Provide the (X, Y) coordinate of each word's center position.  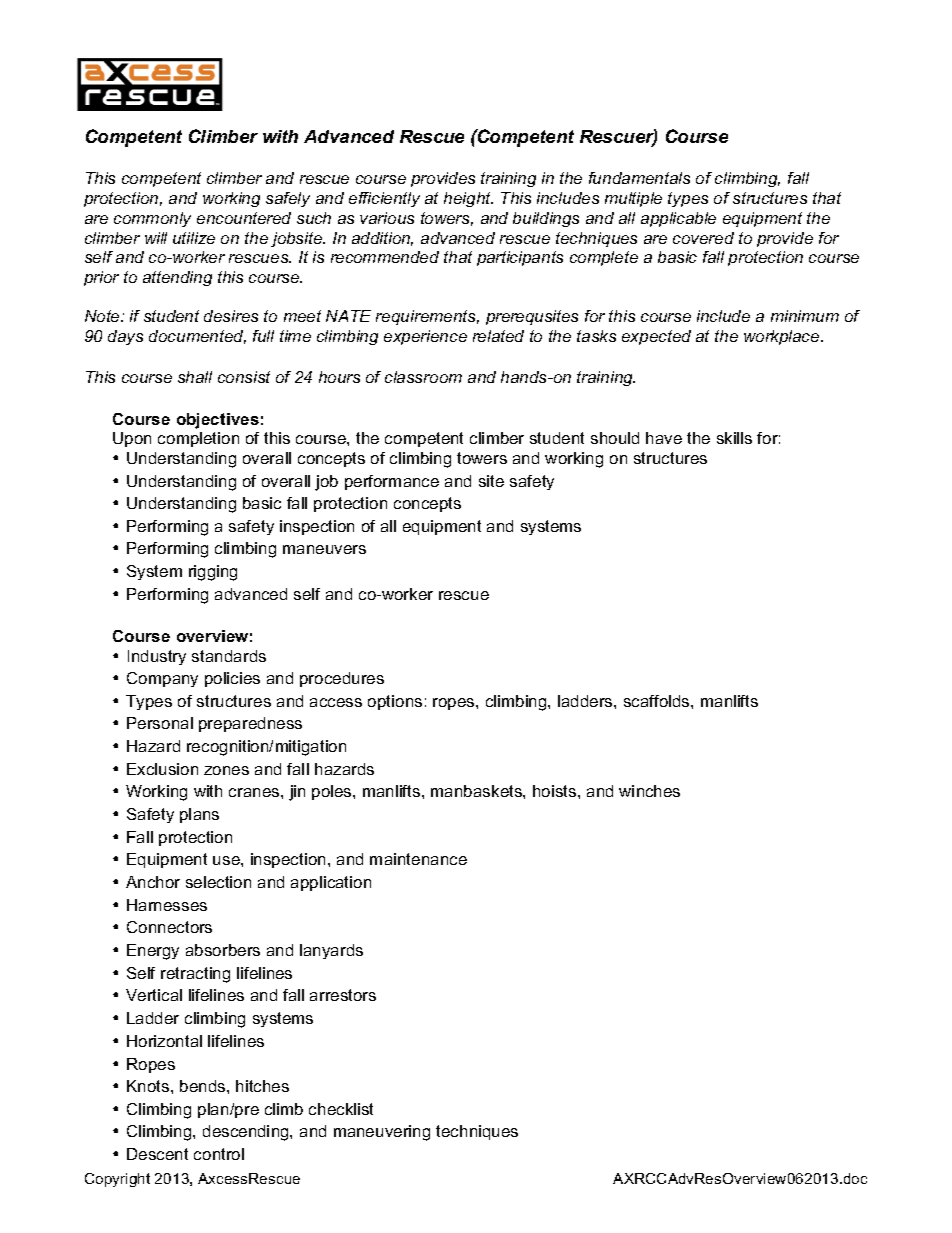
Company (162, 679)
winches (649, 791)
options (395, 702)
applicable (678, 219)
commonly (152, 219)
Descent (157, 1154)
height (468, 199)
